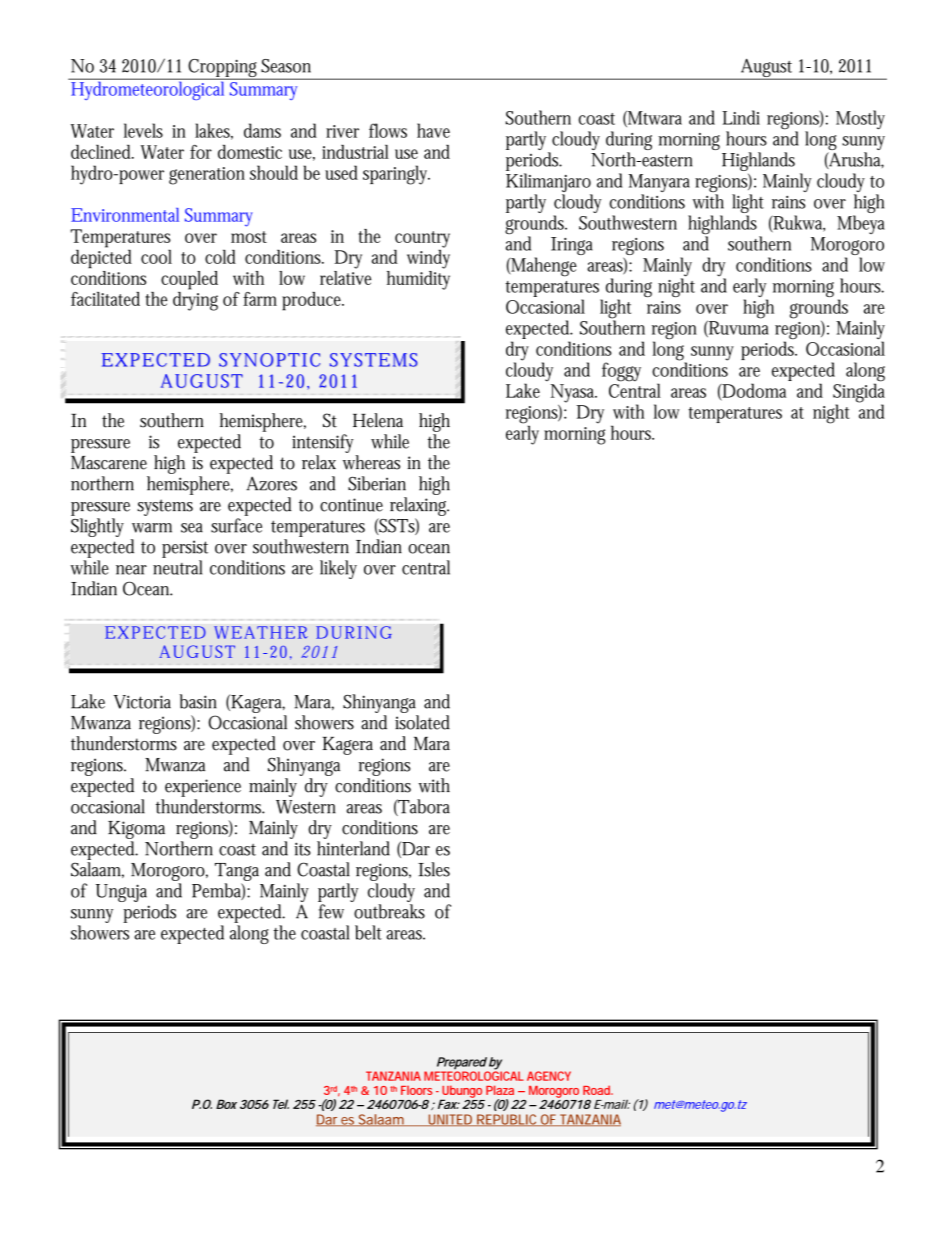 Image resolution: width=952 pixels, height=1233 pixels. Describe the element at coordinates (422, 722) in the screenshot. I see `isolated` at that location.
